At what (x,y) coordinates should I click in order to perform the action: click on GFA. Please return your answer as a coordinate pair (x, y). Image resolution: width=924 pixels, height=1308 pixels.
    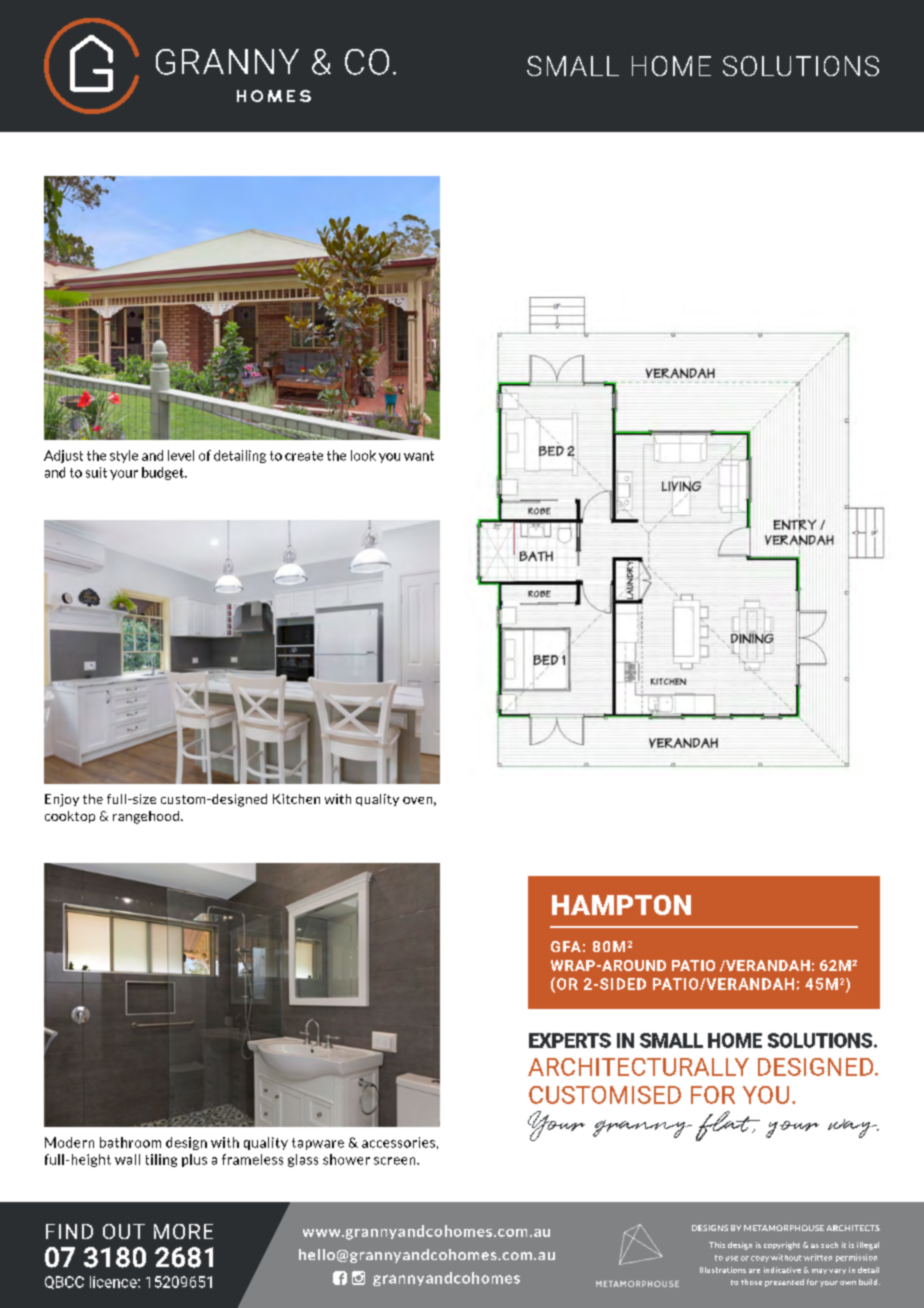
    Looking at the image, I should click on (566, 946).
